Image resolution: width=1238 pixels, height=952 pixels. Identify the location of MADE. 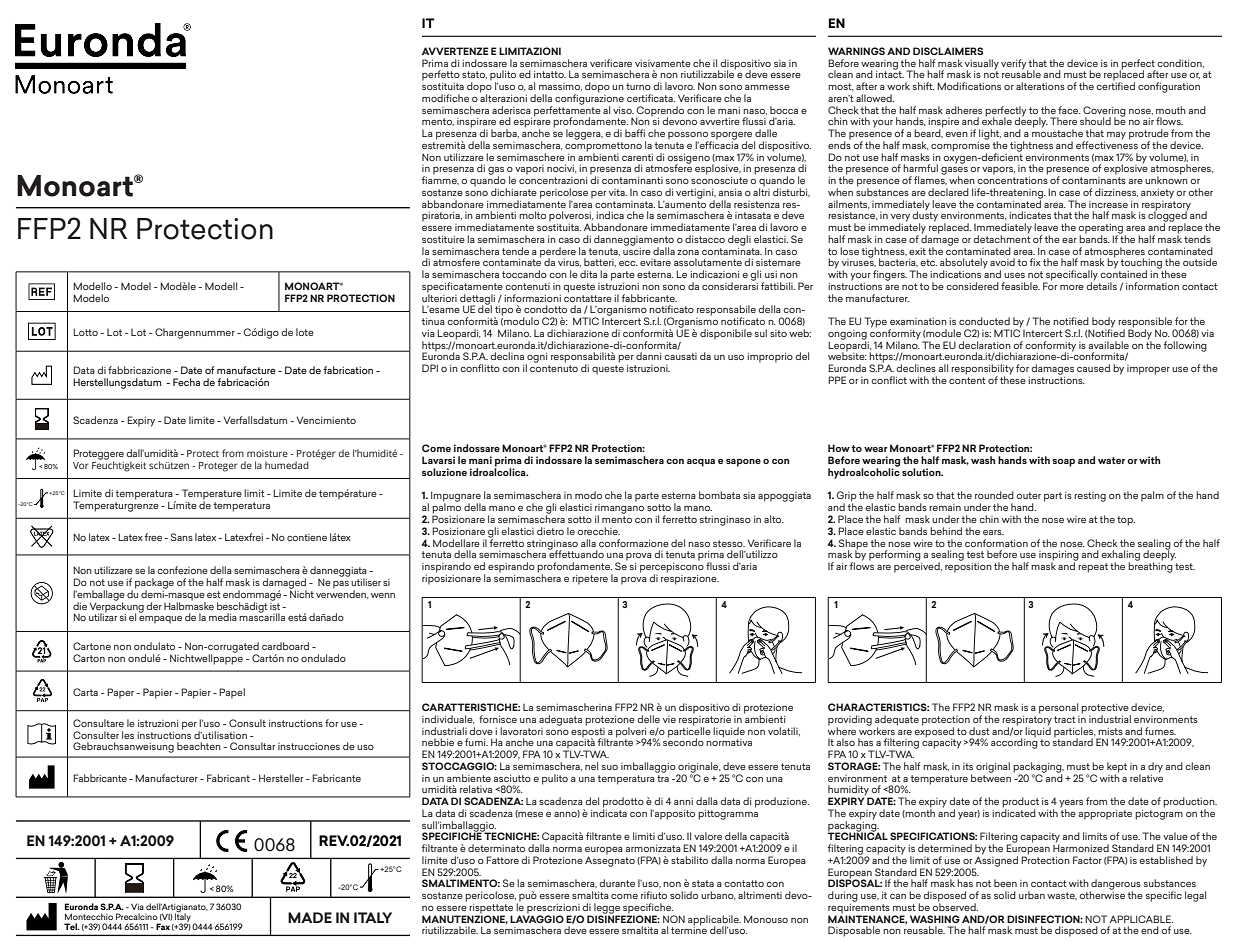
(310, 917).
